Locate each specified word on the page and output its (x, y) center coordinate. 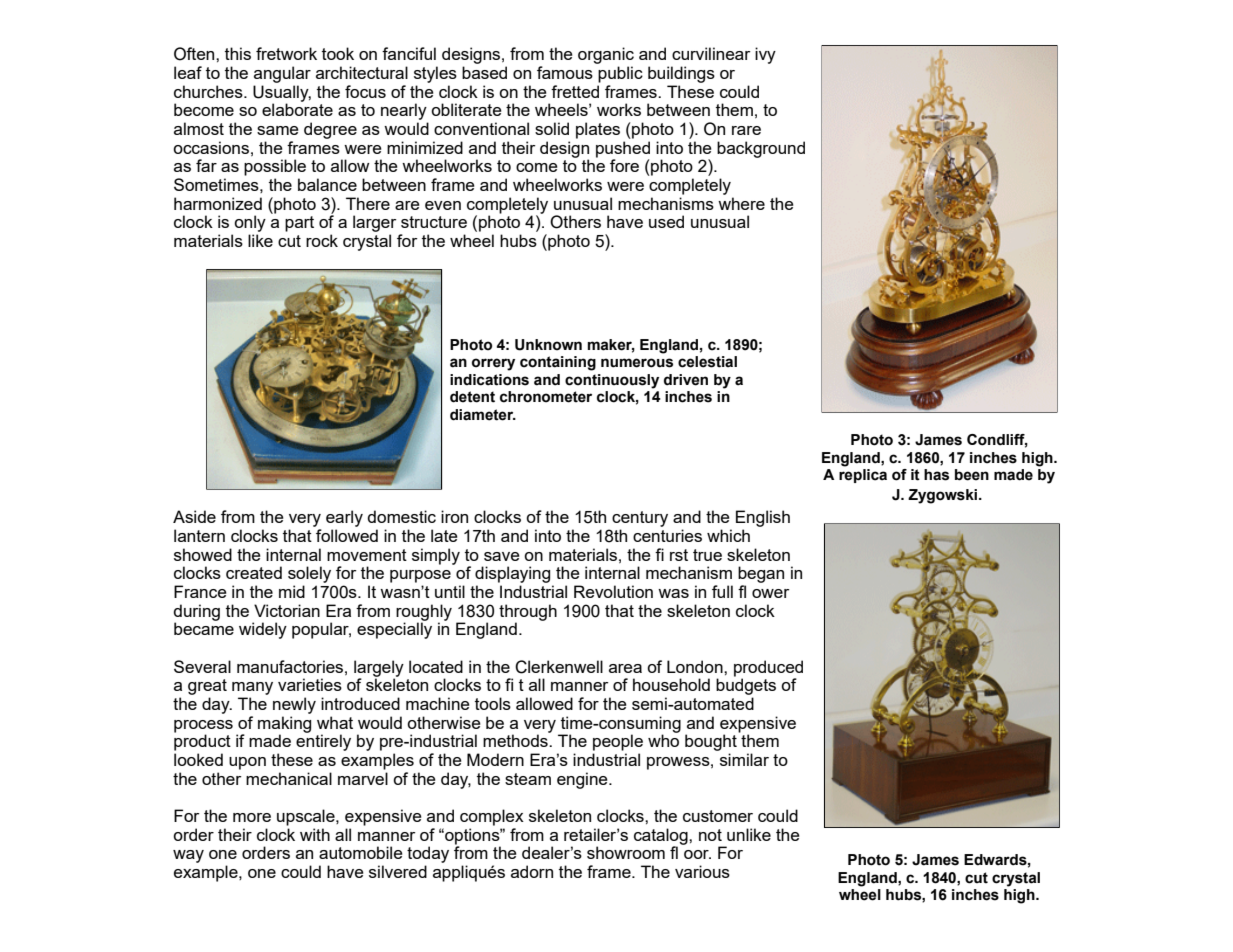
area (625, 668)
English (763, 518)
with (315, 834)
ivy (765, 55)
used (666, 221)
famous (565, 72)
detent (472, 397)
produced (768, 669)
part (299, 224)
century (640, 519)
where (741, 203)
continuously (612, 381)
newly (294, 705)
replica (863, 476)
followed (347, 535)
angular (282, 74)
